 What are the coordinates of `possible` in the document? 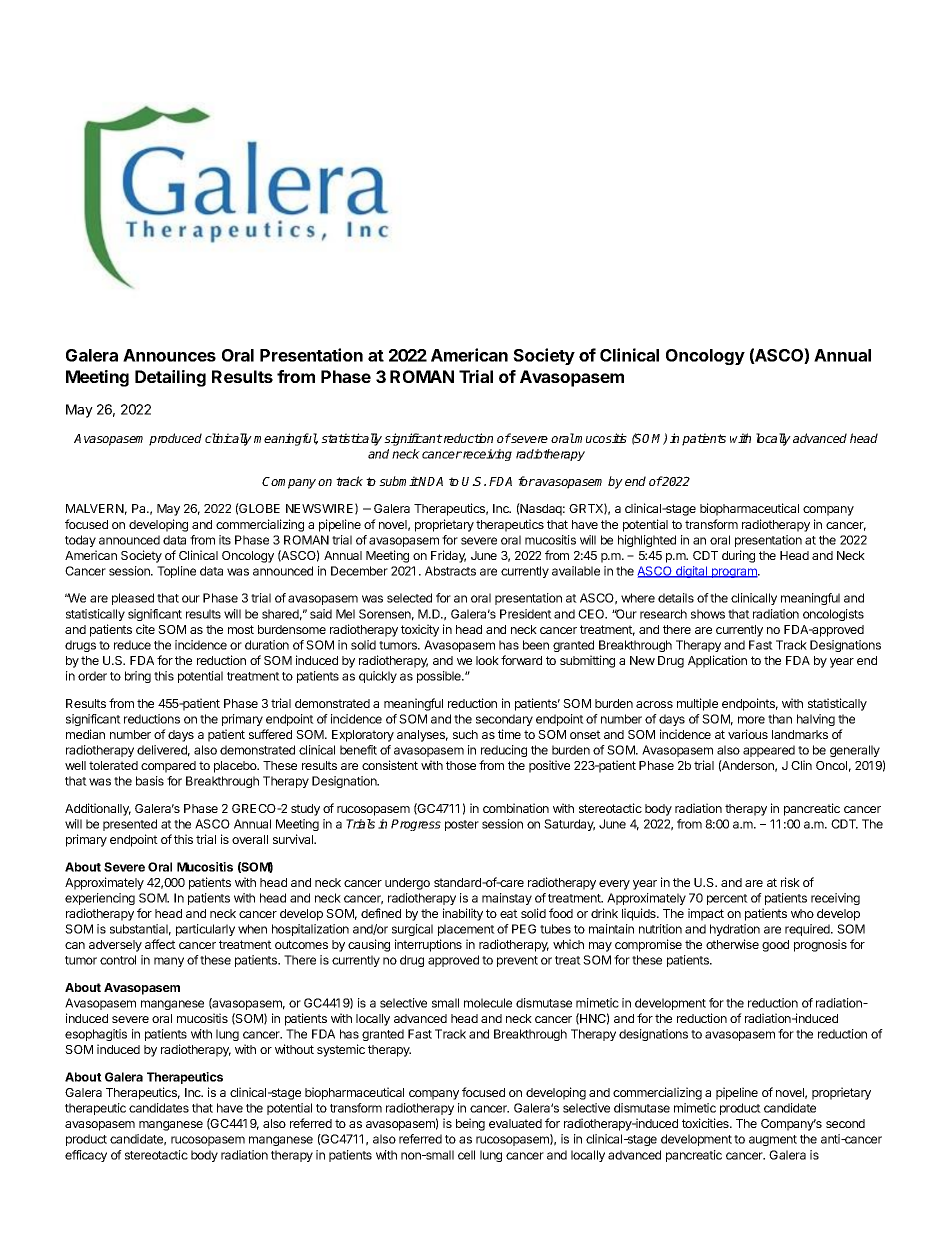 It's located at (440, 677).
